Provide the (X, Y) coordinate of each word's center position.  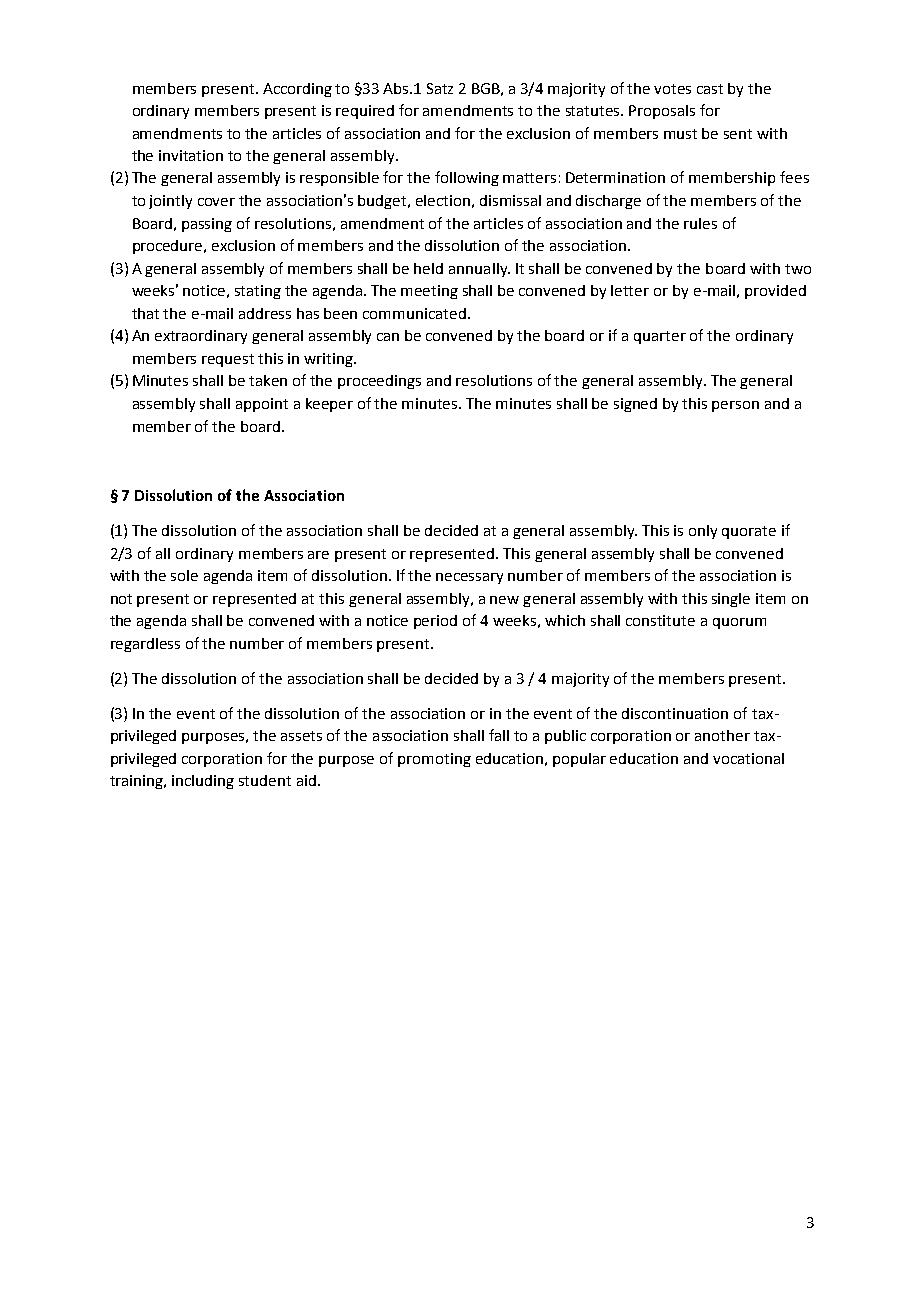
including (203, 782)
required (365, 112)
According (297, 90)
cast (710, 89)
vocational (748, 758)
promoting (434, 760)
